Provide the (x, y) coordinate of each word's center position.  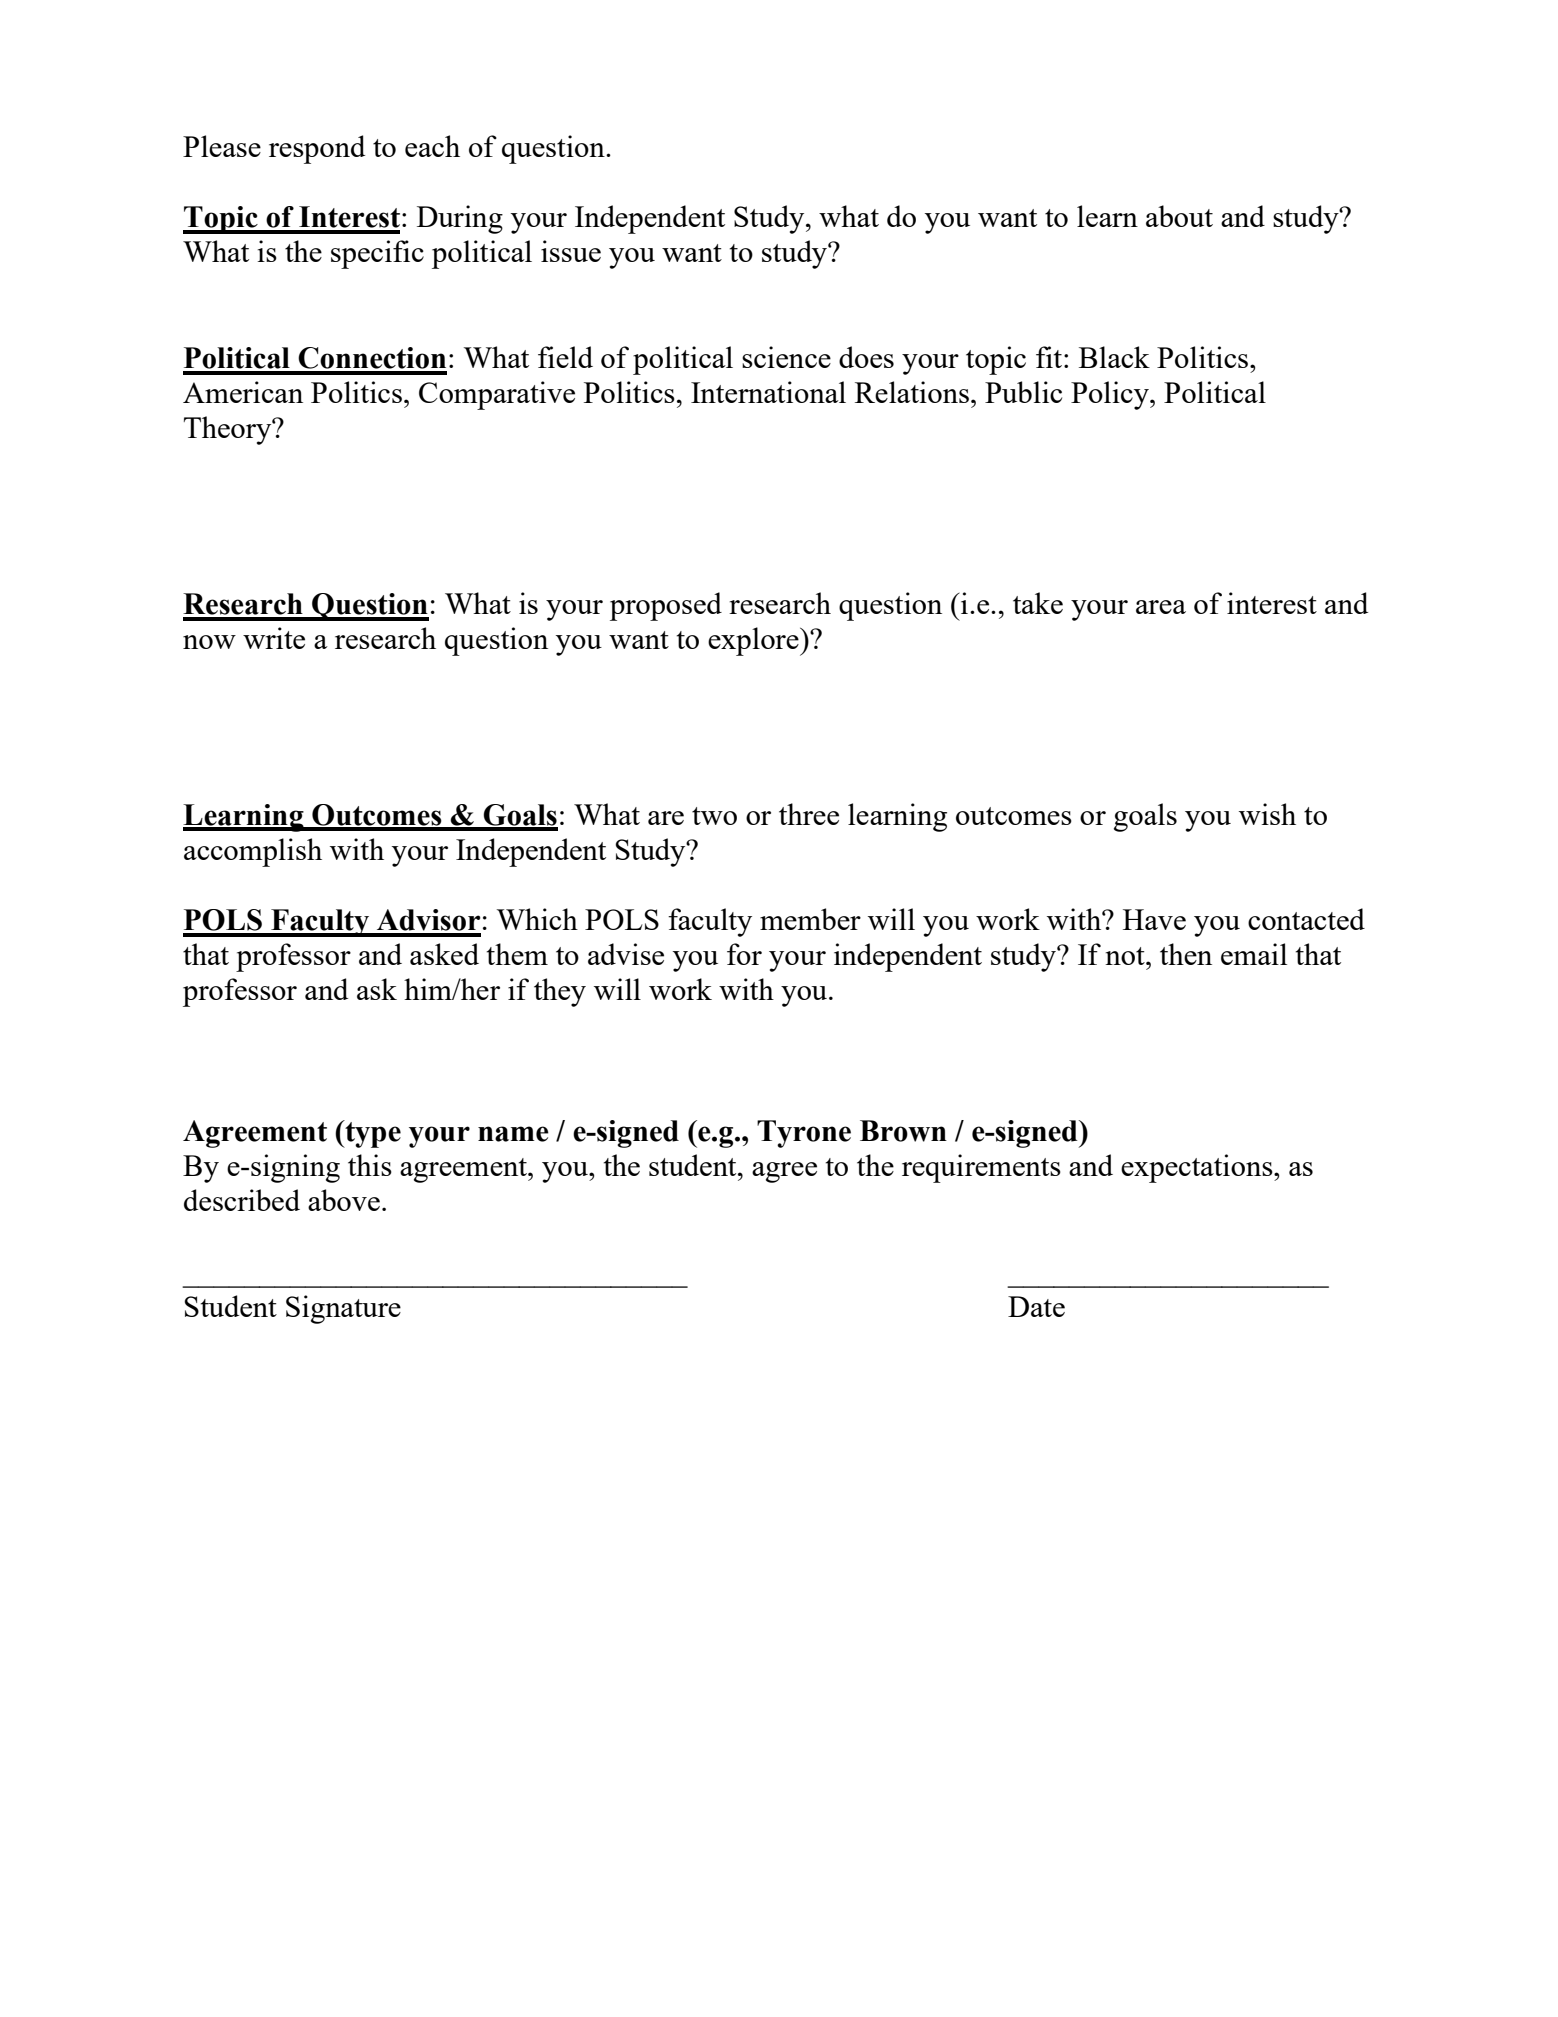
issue (571, 251)
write (274, 638)
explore (754, 641)
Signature (343, 1309)
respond (317, 149)
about (1179, 216)
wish (1267, 814)
